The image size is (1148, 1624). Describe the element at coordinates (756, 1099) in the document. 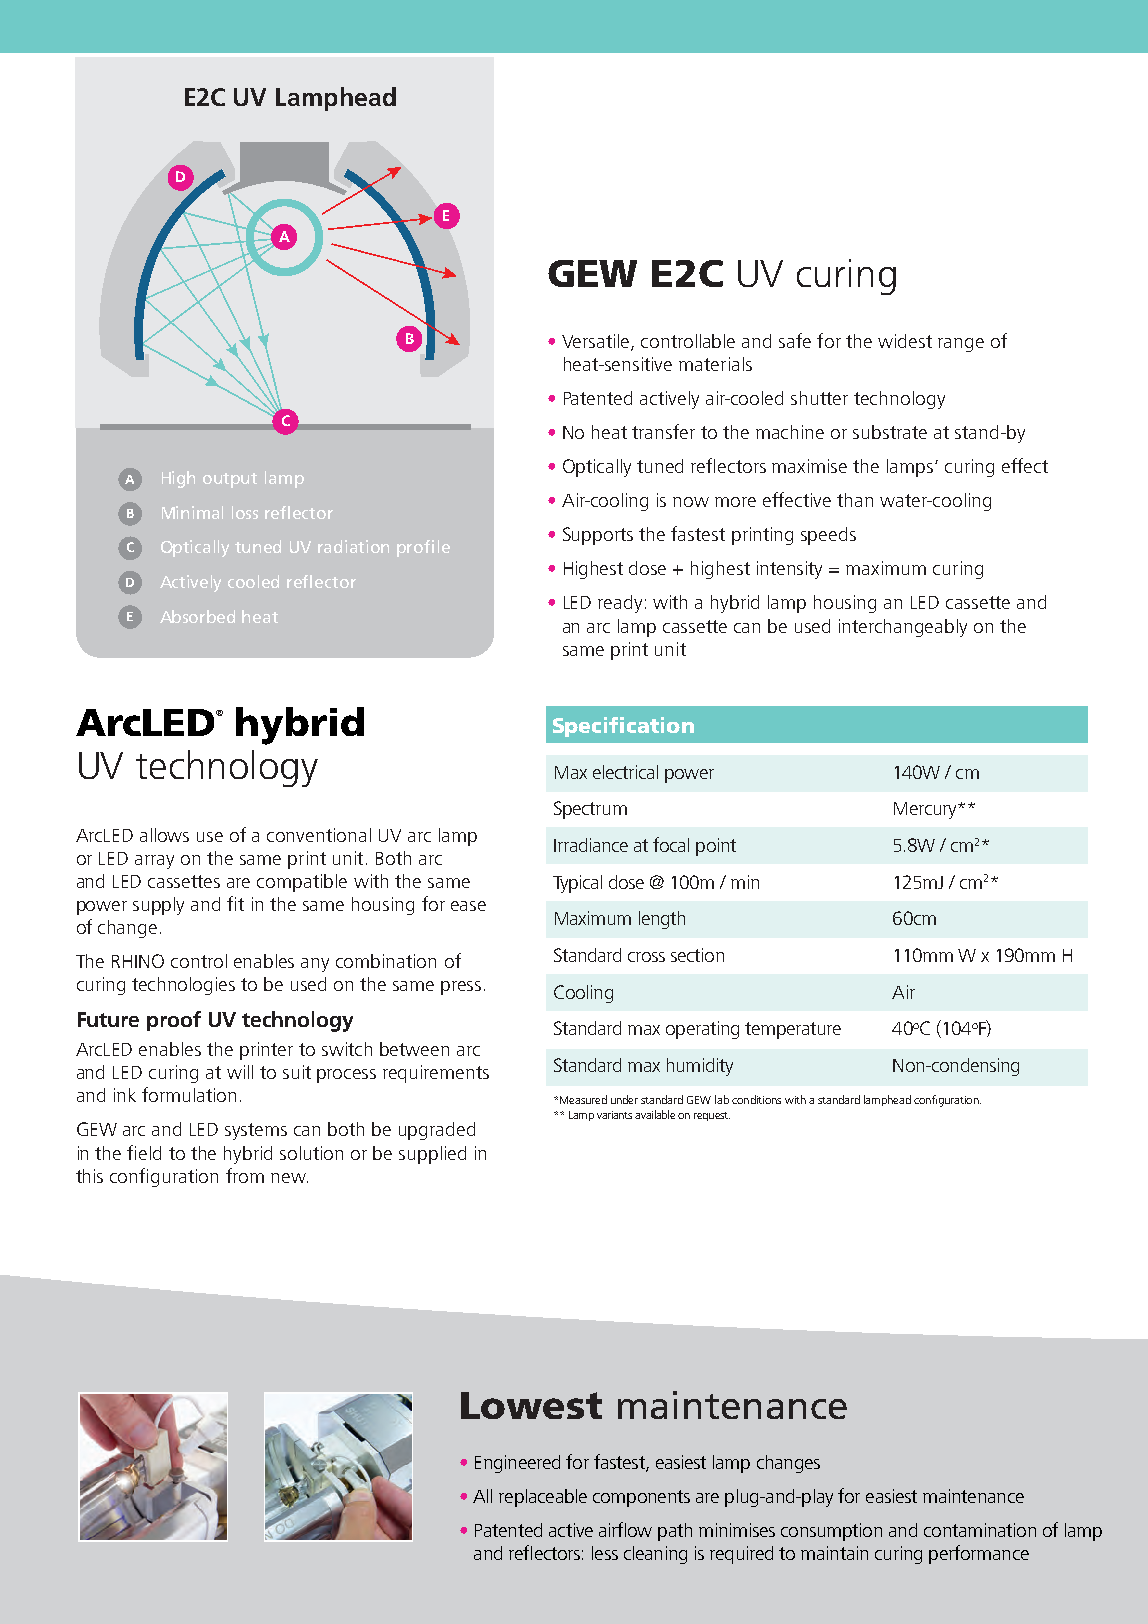

I see `conditions` at that location.
